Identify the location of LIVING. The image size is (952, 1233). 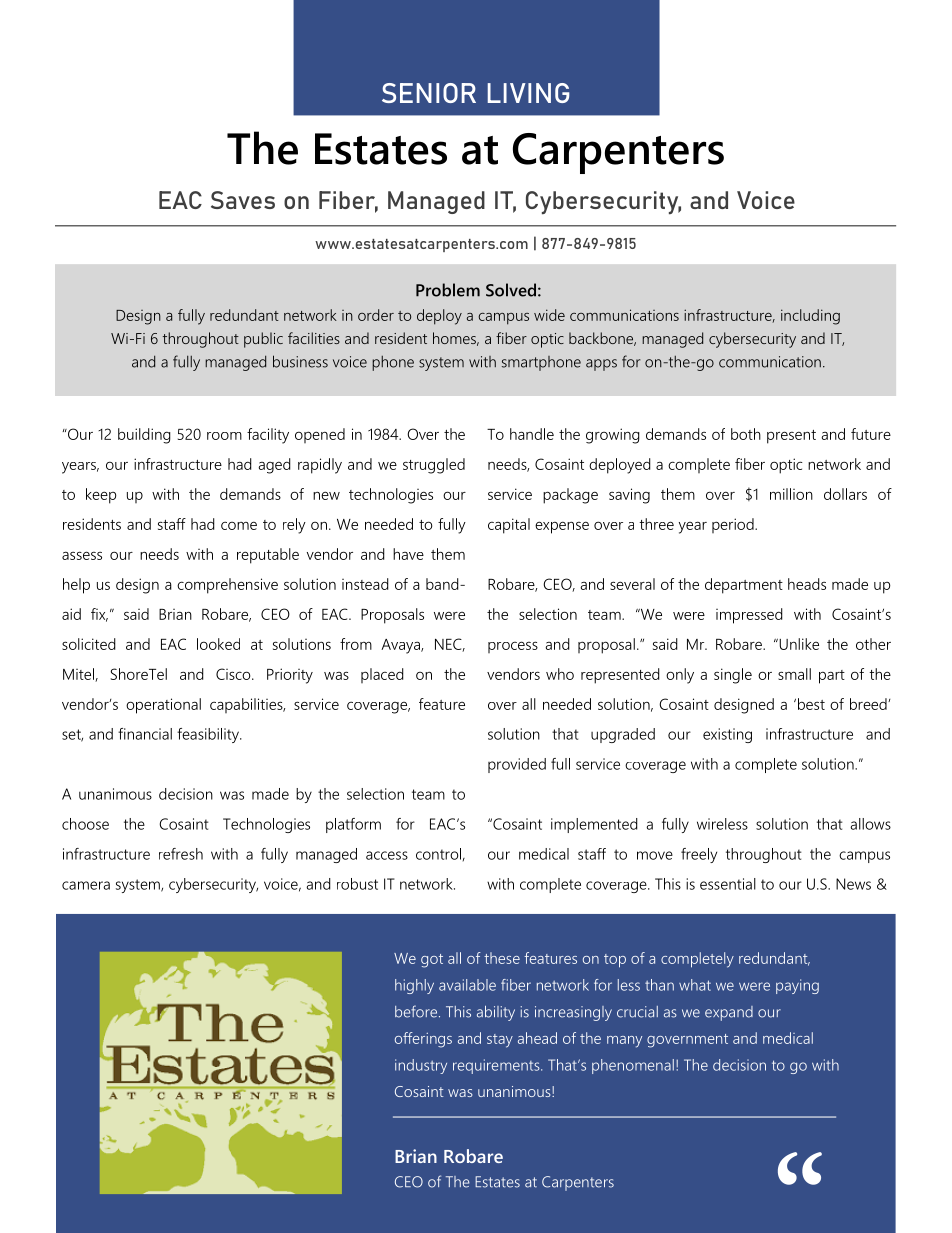
(529, 93).
